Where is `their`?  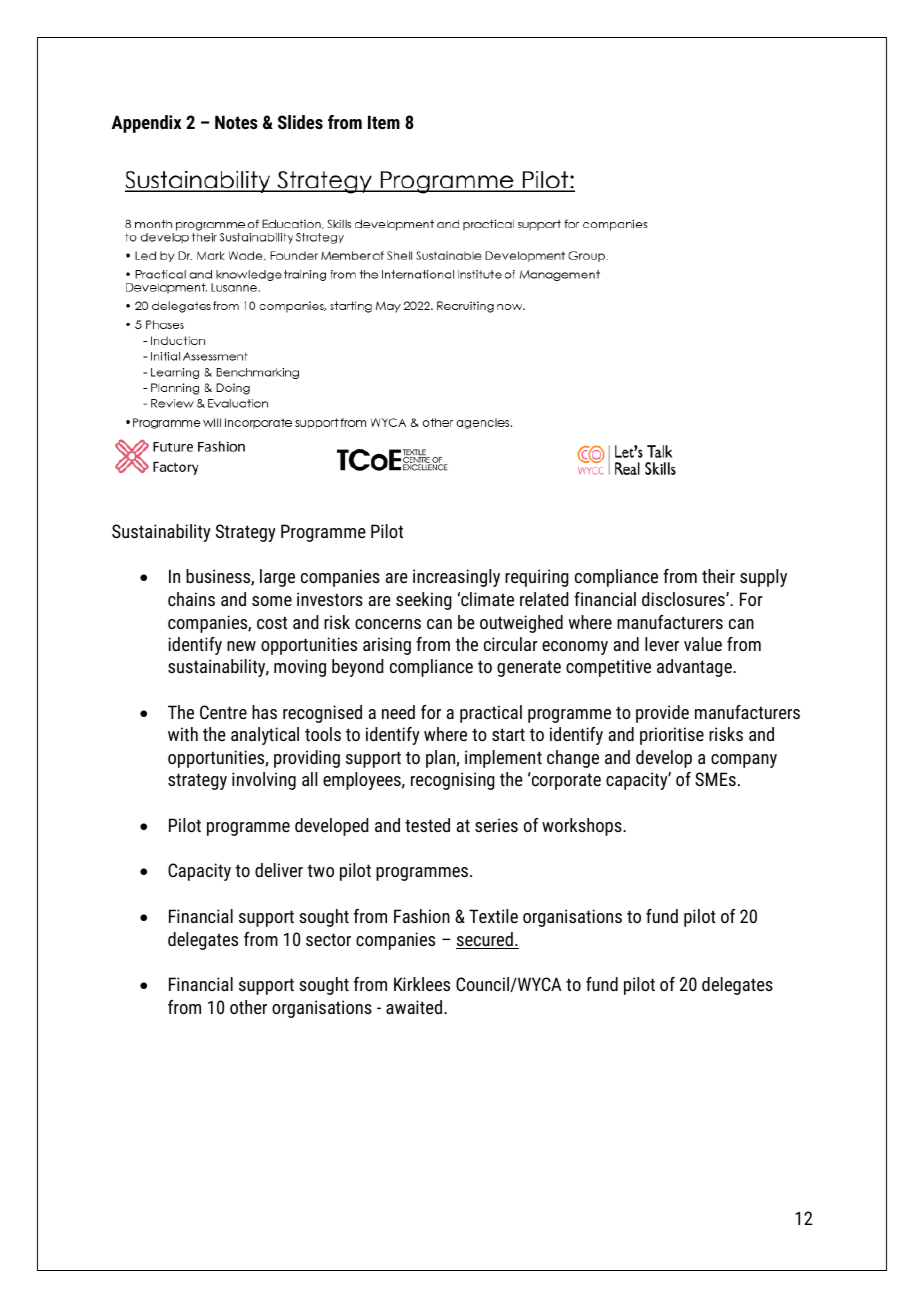
their is located at coordinates (718, 576).
